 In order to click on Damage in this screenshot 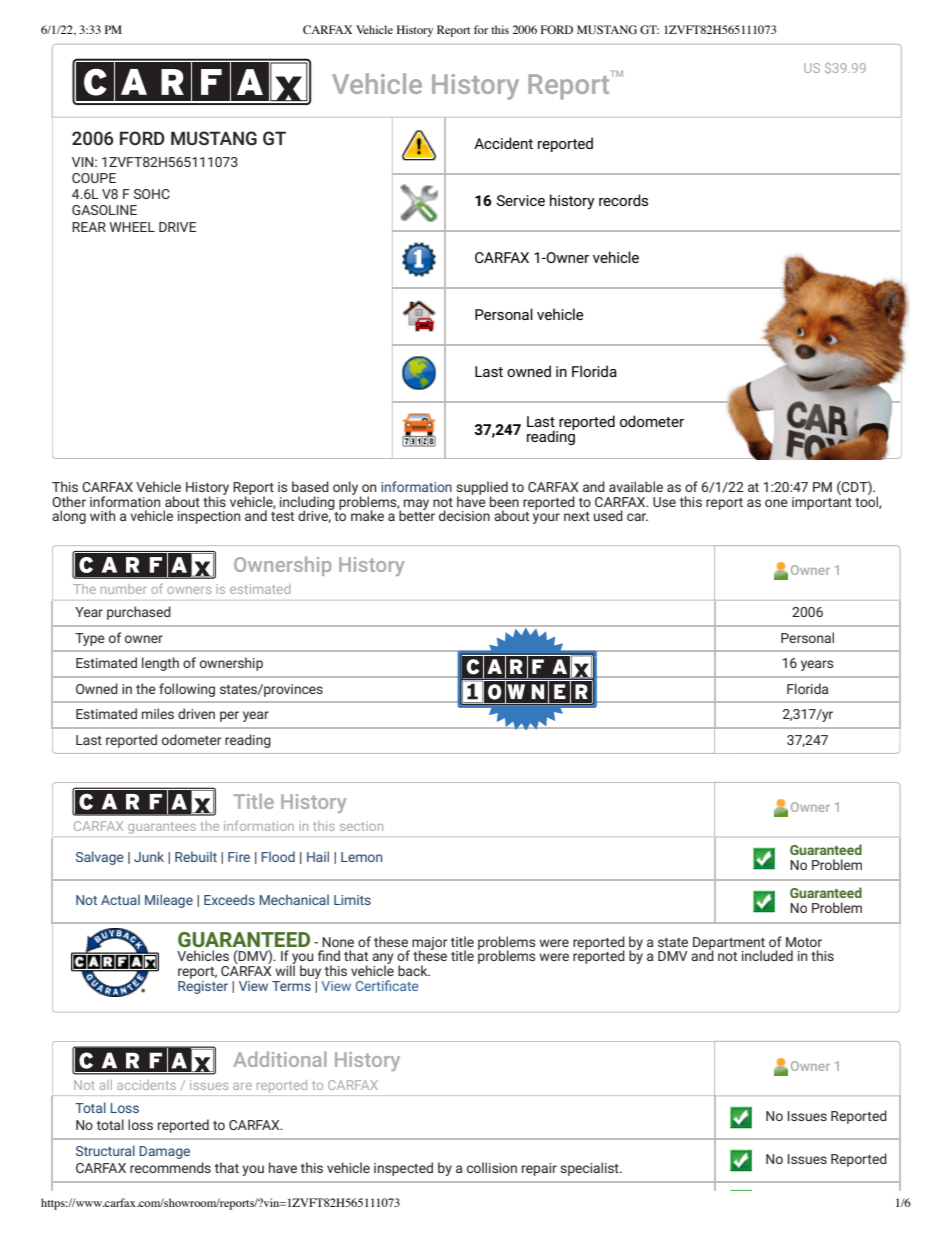, I will do `click(164, 1152)`.
